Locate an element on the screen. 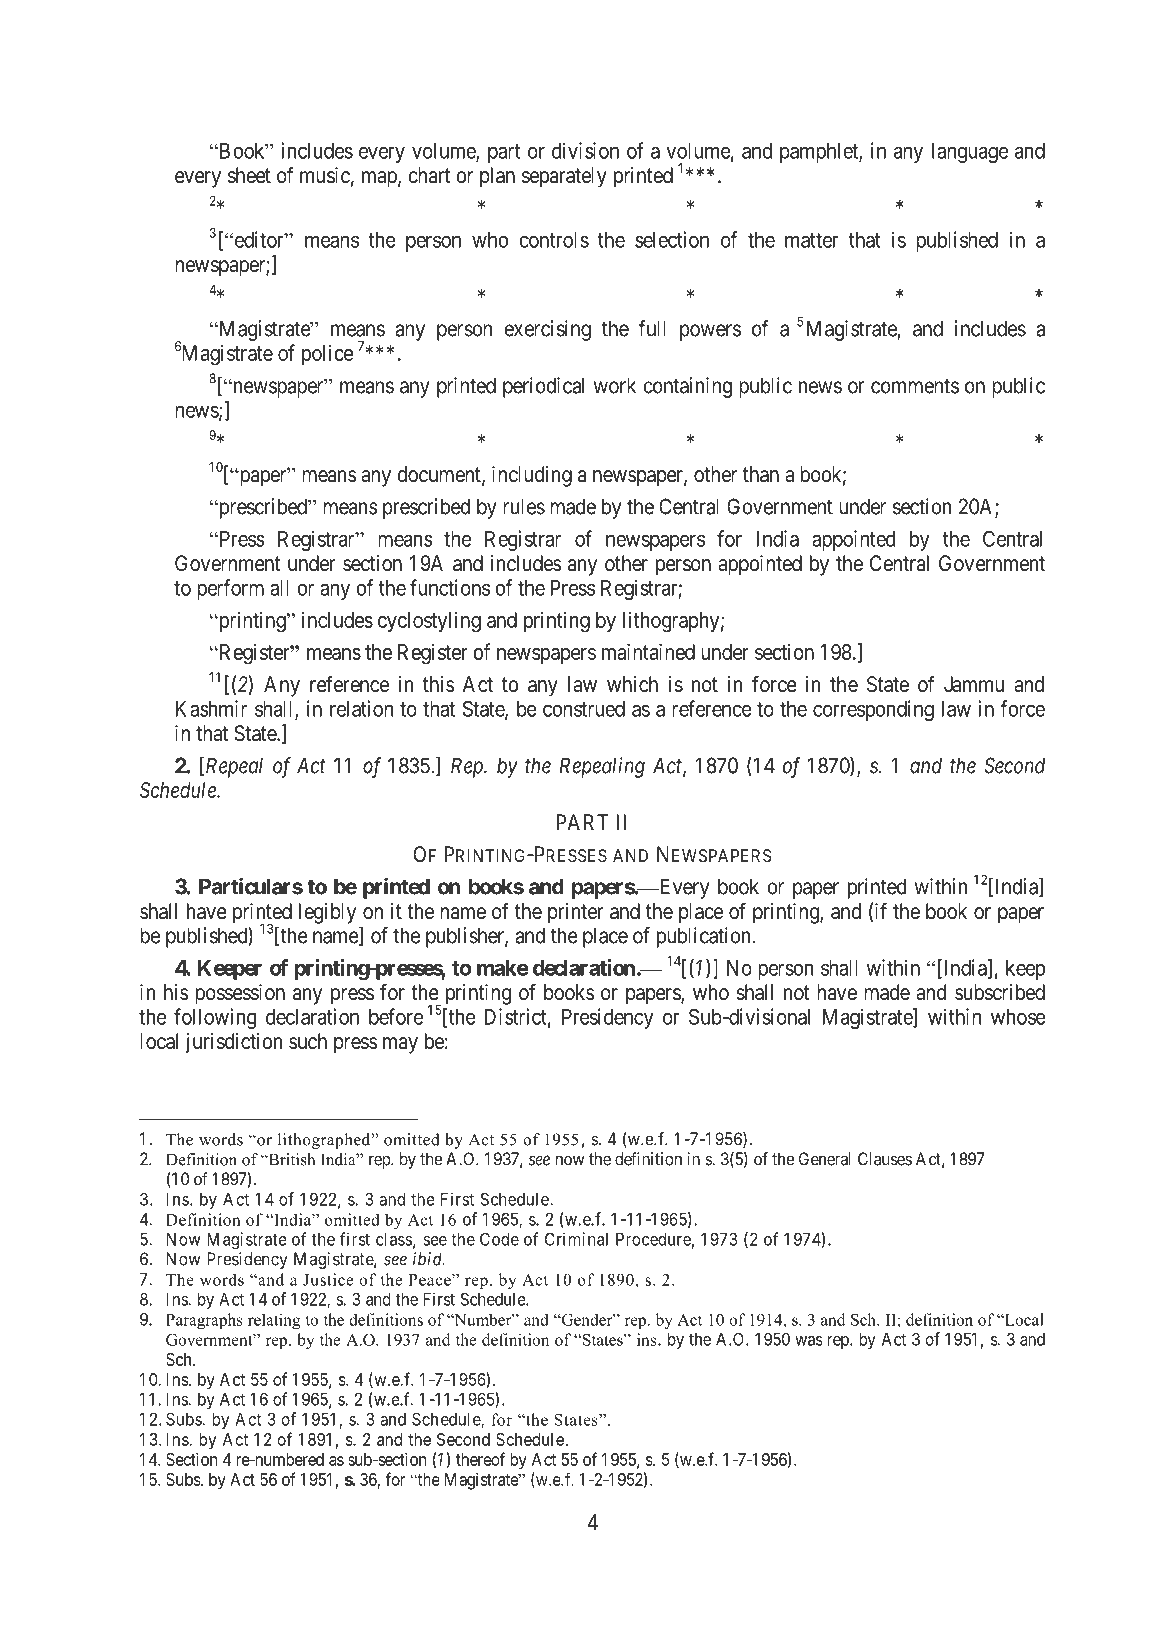 The height and width of the screenshot is (1629, 1152). printer is located at coordinates (575, 913).
